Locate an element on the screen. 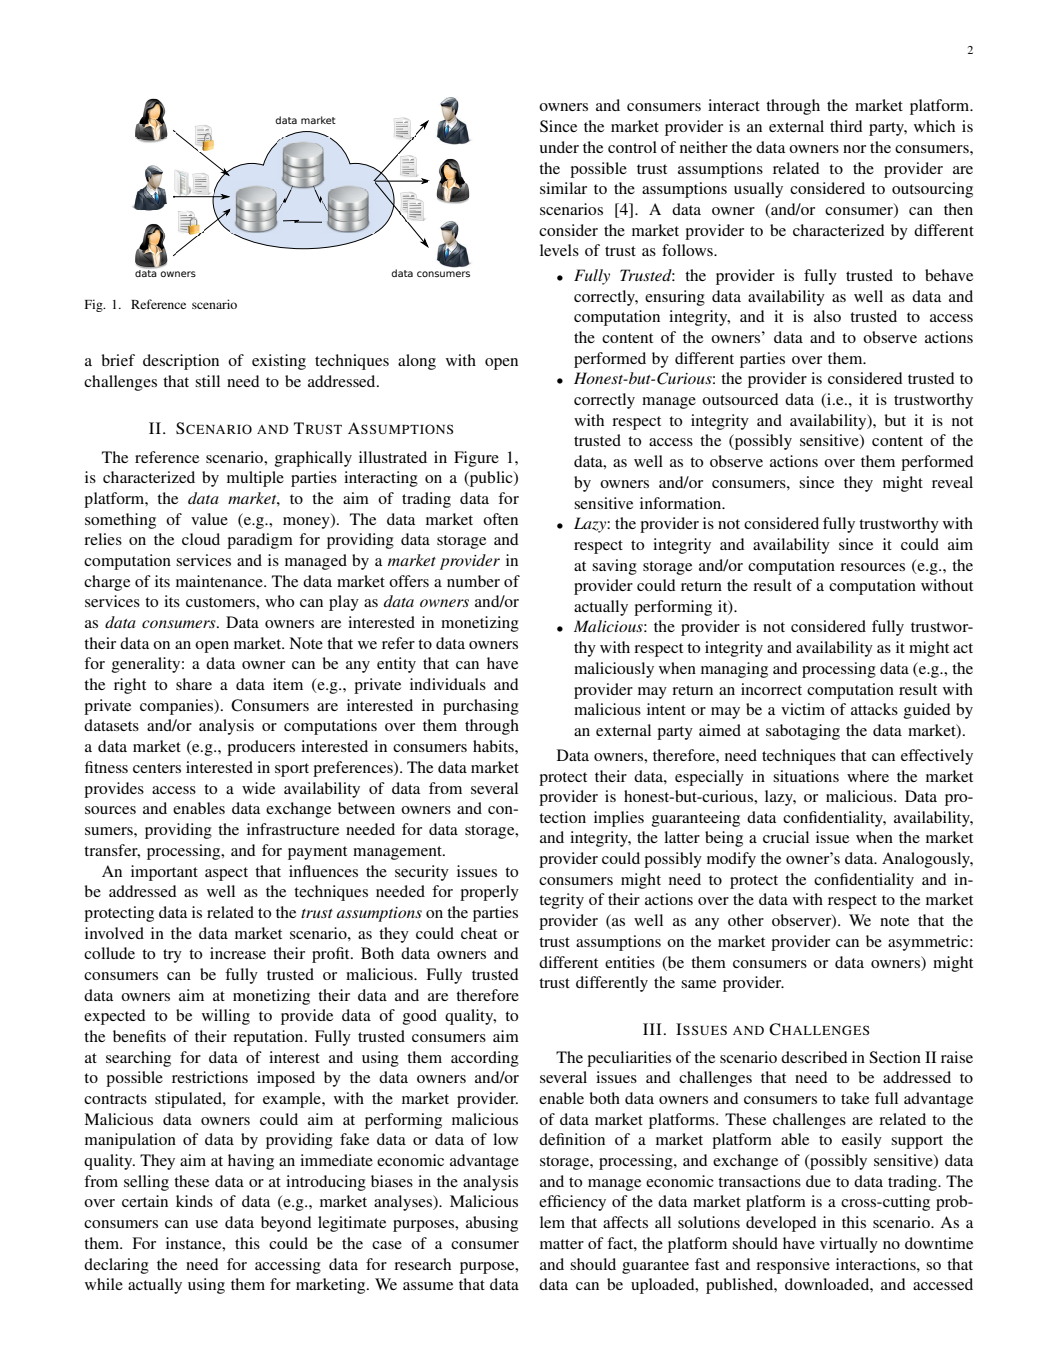 This screenshot has width=1058, height=1370. use is located at coordinates (207, 1224).
